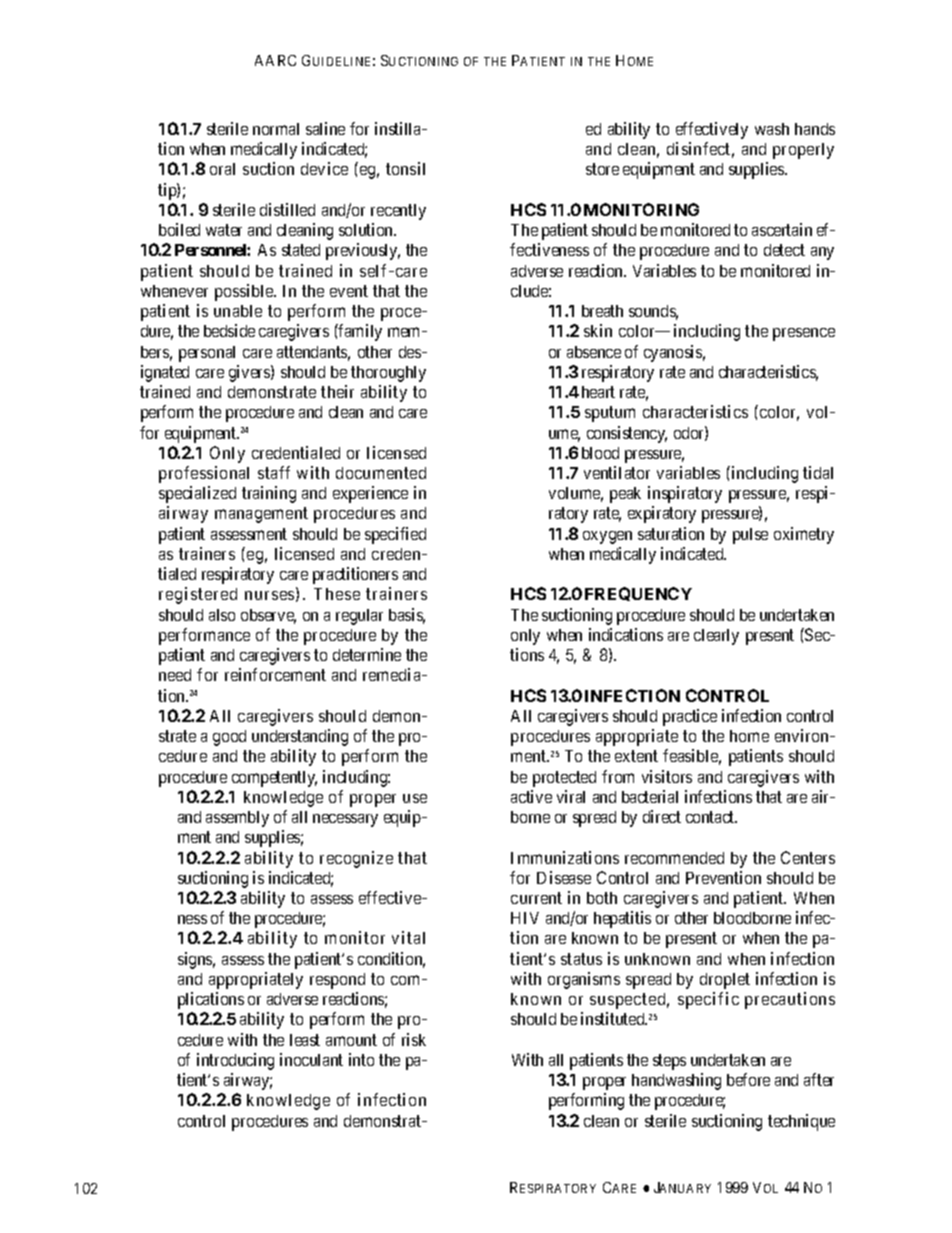 This document has height=1233, width=952. What do you see at coordinates (602, 169) in the document?
I see `store` at bounding box center [602, 169].
